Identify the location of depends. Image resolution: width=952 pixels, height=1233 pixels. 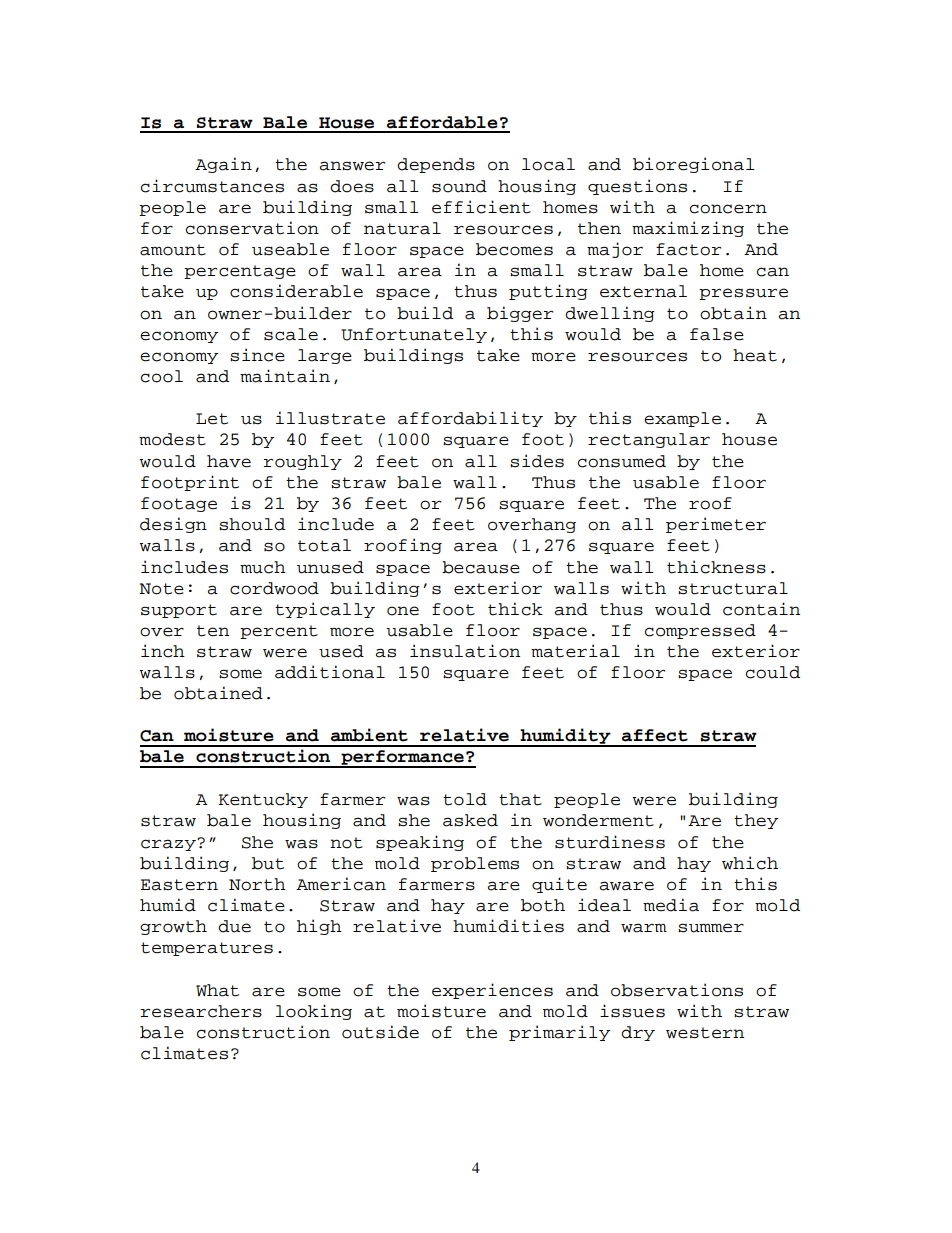
(436, 165).
